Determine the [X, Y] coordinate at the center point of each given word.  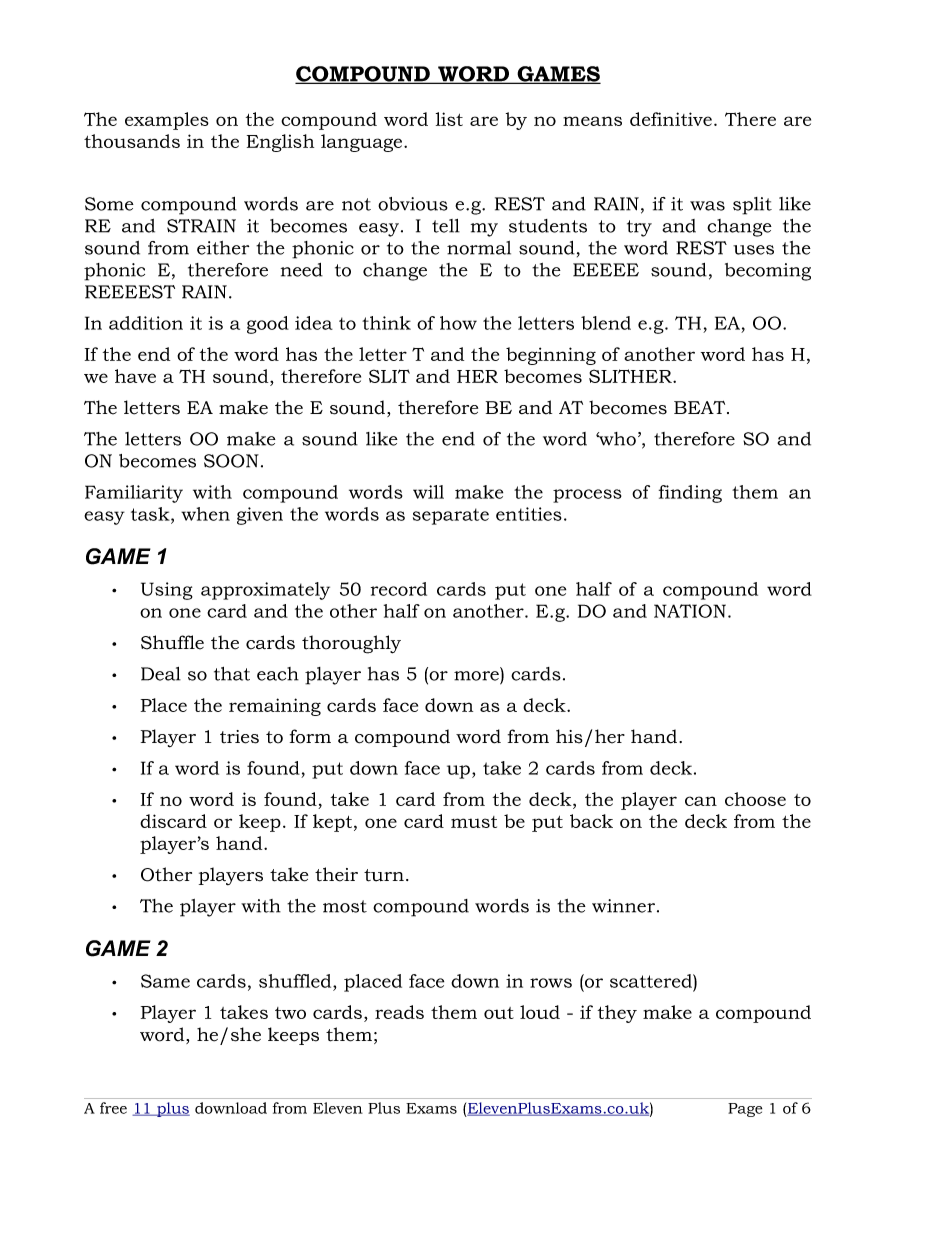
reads [399, 1012]
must [474, 822]
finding [690, 494]
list [449, 119]
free [113, 1108]
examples [167, 121]
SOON [231, 461]
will [428, 492]
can [701, 801]
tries [239, 737]
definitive [671, 119]
